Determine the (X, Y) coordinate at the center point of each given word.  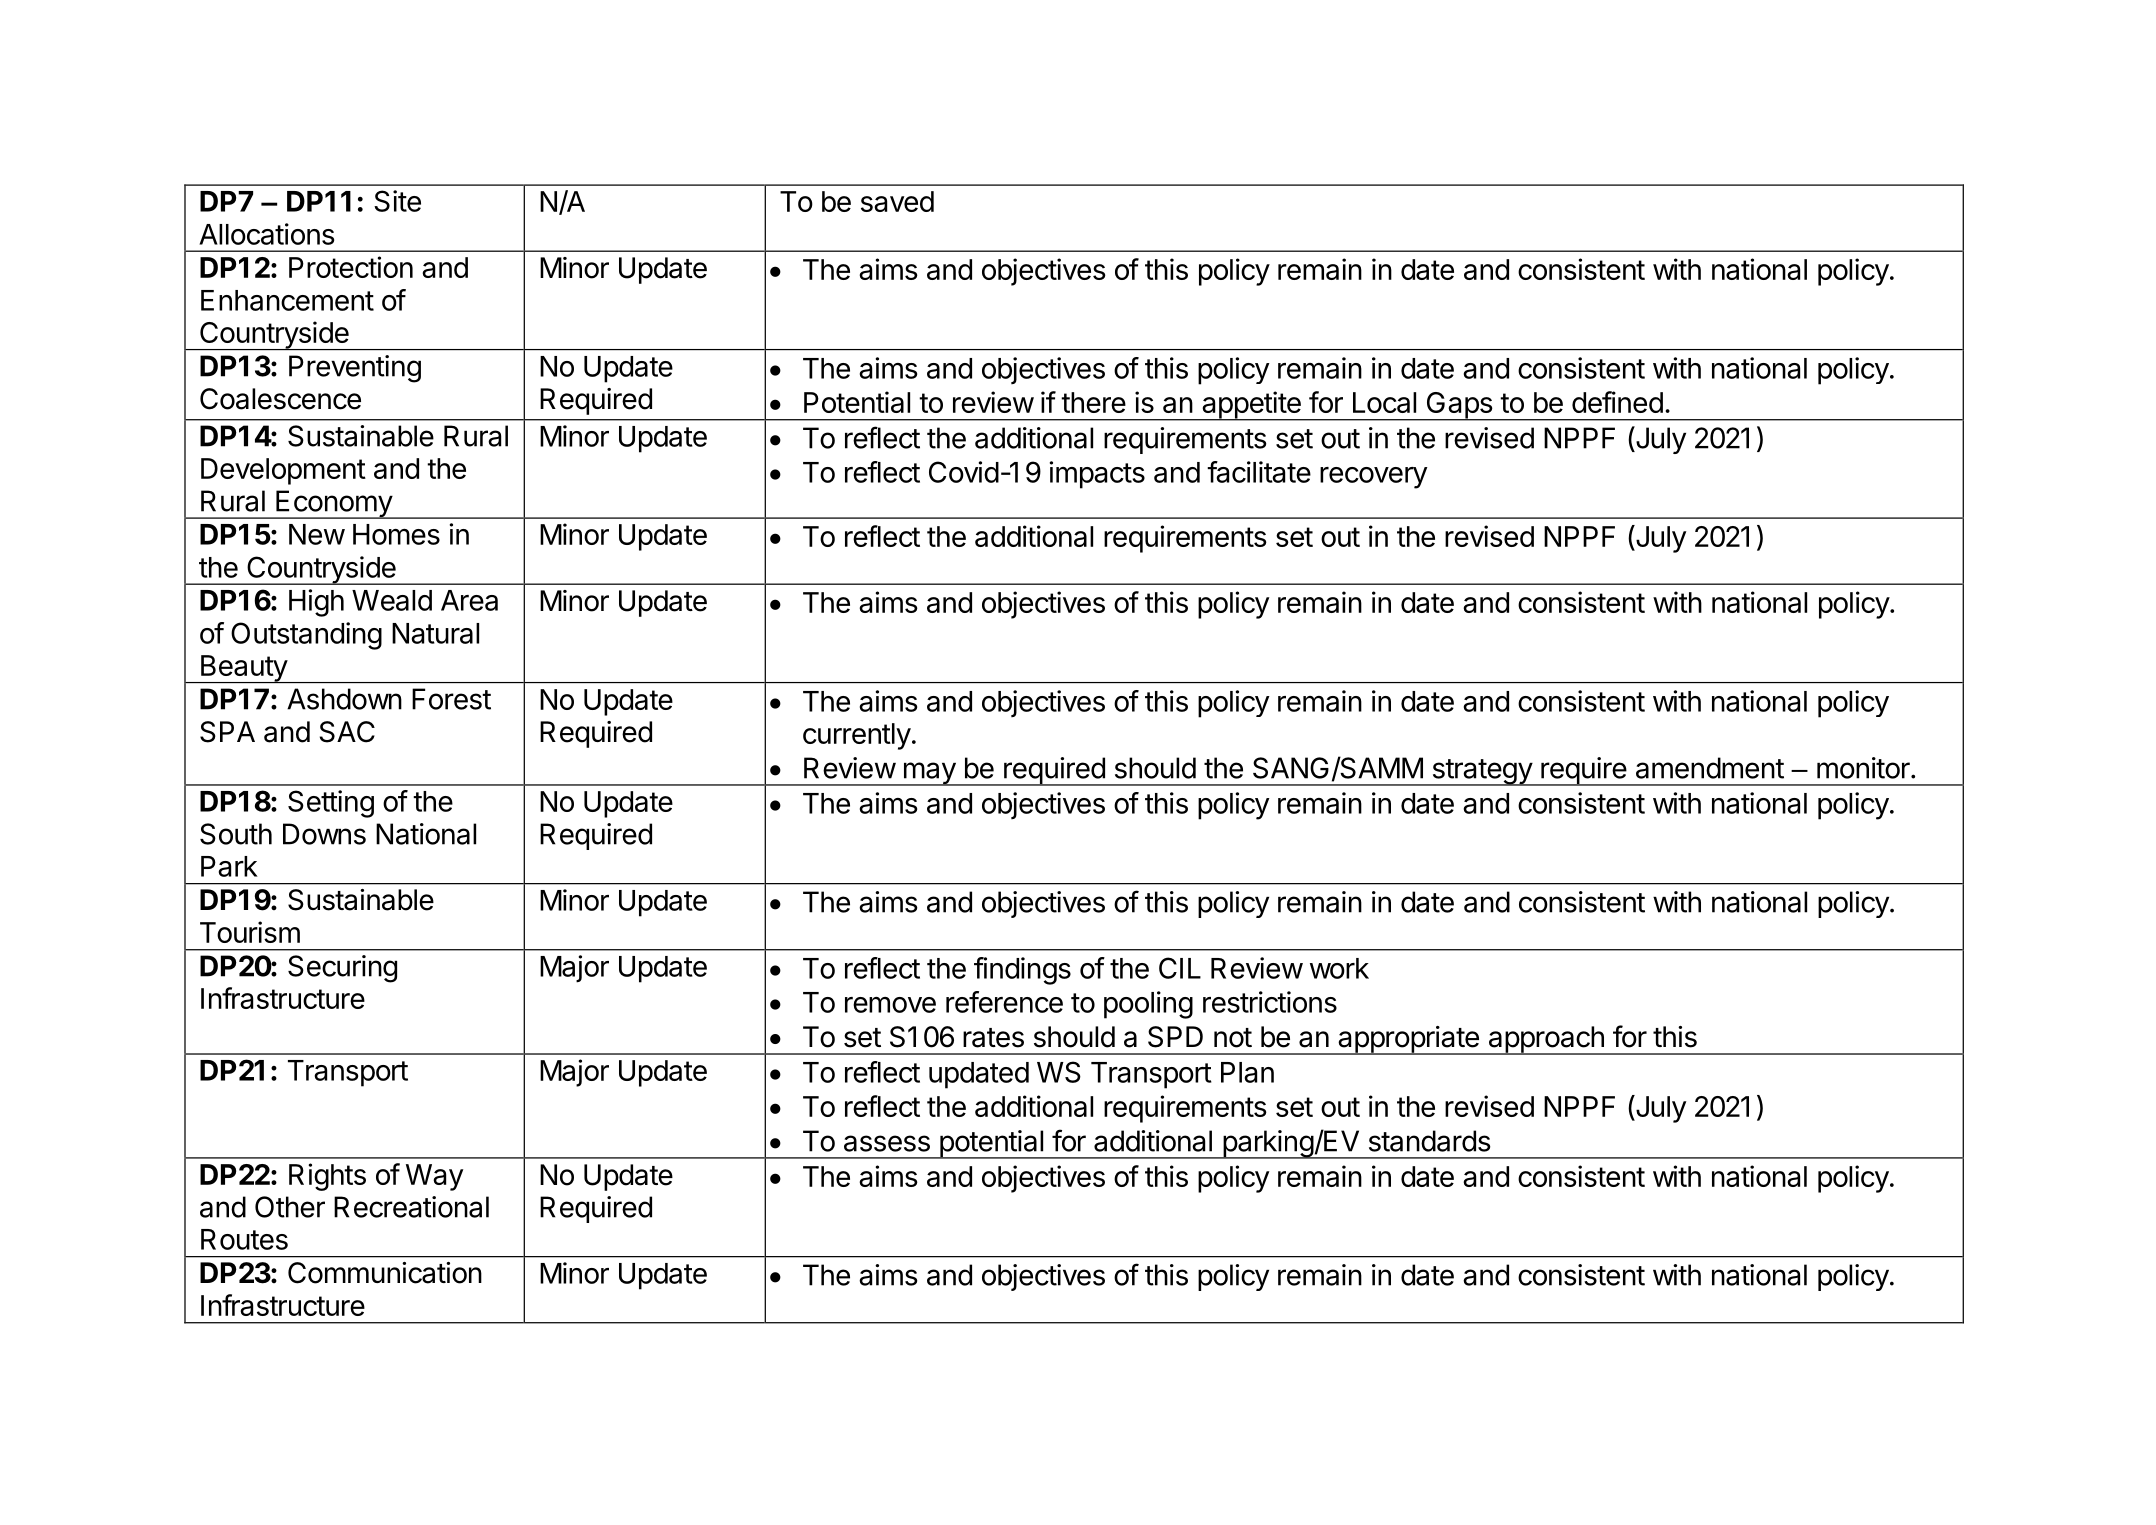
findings (1022, 971)
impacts (1097, 475)
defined (1617, 402)
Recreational (411, 1207)
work (1339, 968)
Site (397, 201)
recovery (1374, 478)
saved (897, 201)
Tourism (250, 932)
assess (887, 1143)
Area (469, 600)
